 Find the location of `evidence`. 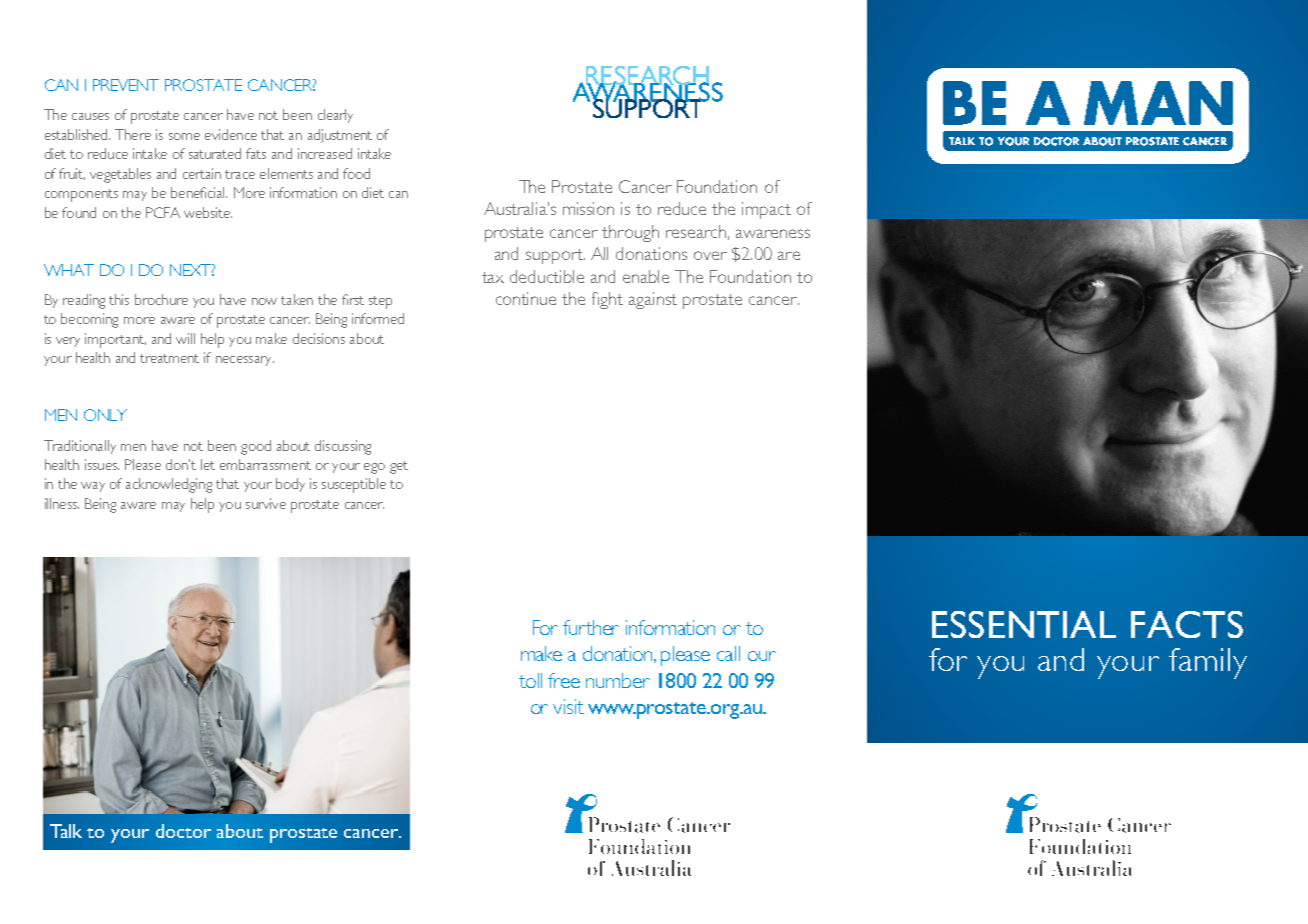

evidence is located at coordinates (231, 134).
